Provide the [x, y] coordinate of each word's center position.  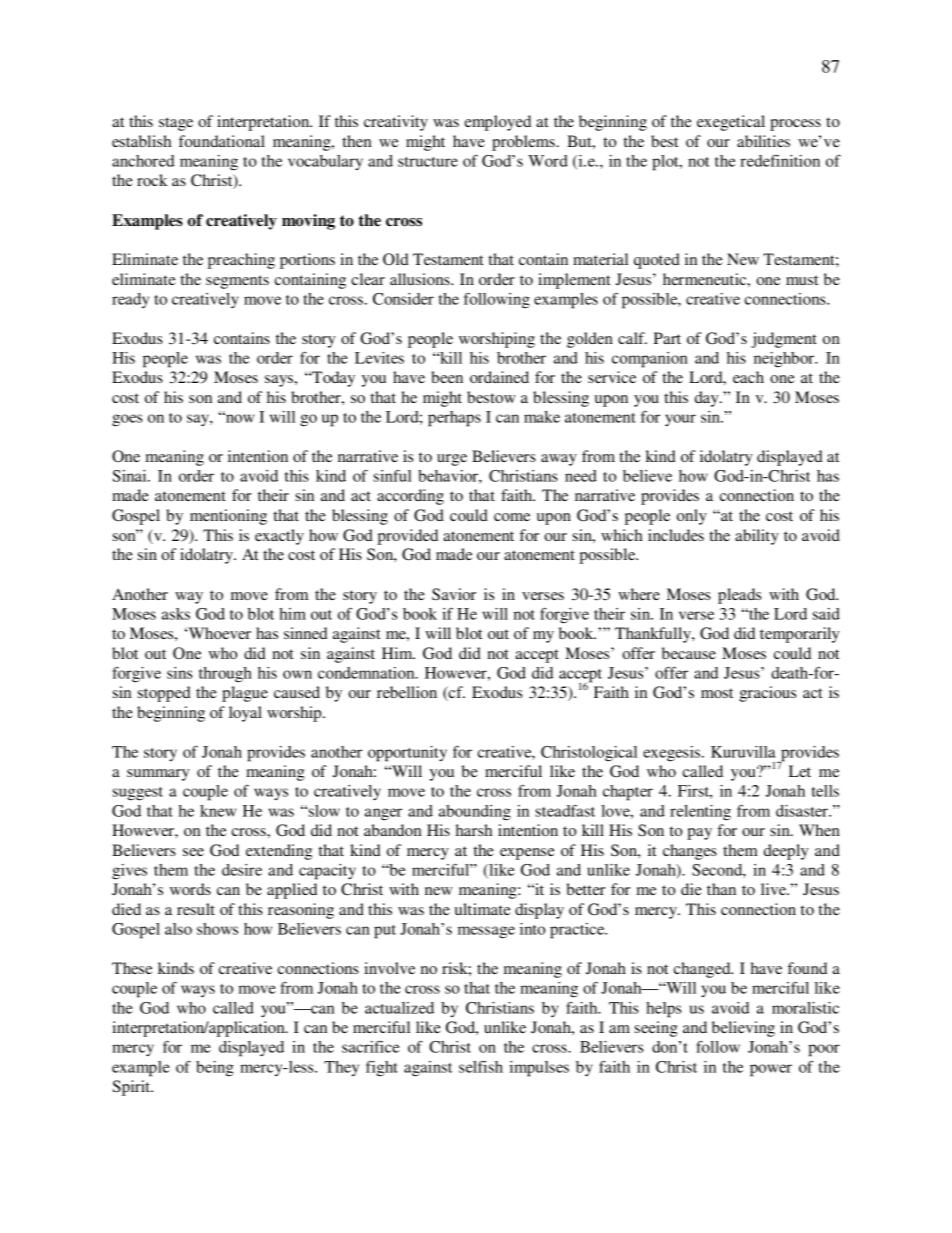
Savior [454, 594]
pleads [739, 596]
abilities [763, 141]
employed [498, 123]
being [215, 1069]
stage [176, 124]
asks [176, 614]
